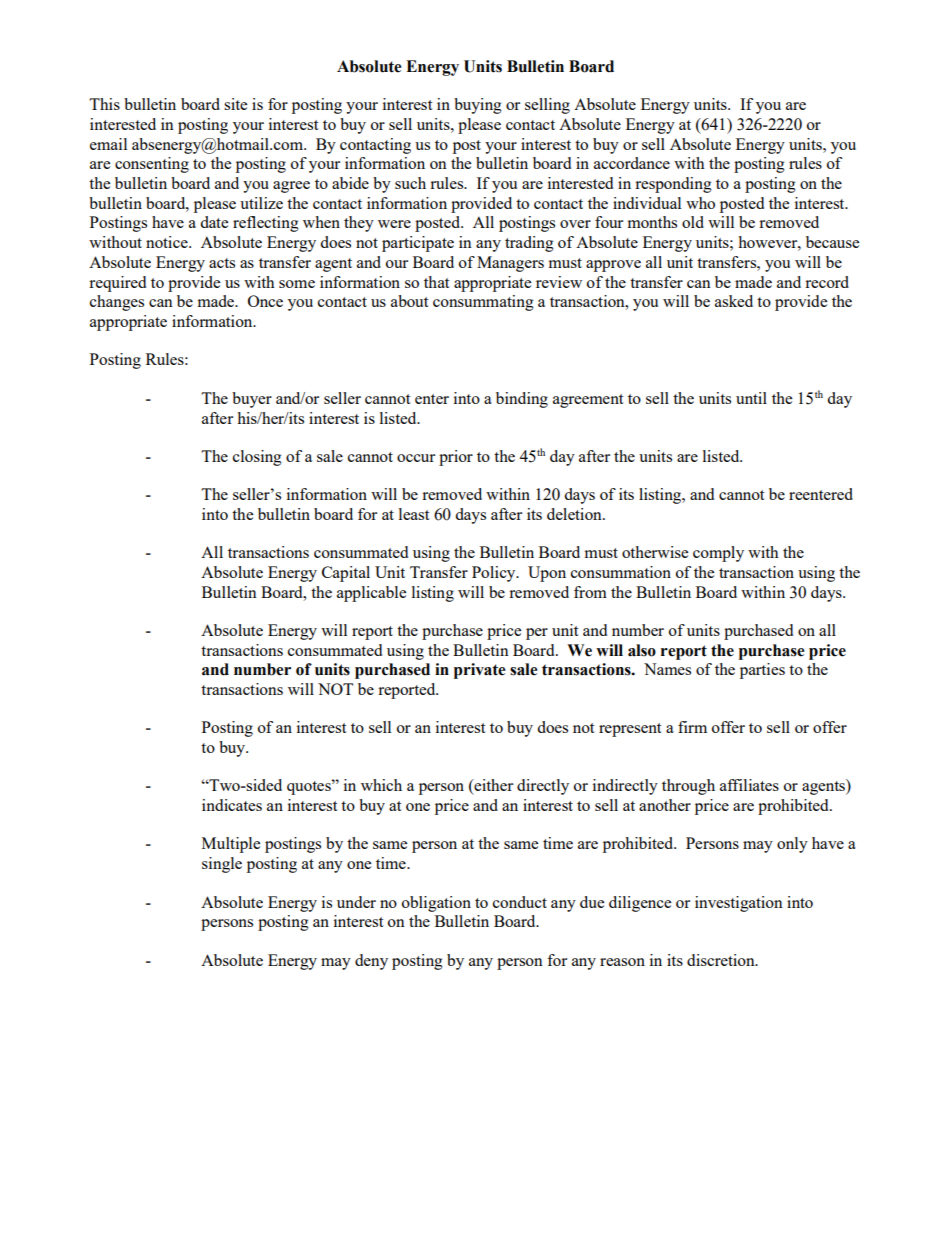  Describe the element at coordinates (235, 104) in the document. I see `site` at that location.
